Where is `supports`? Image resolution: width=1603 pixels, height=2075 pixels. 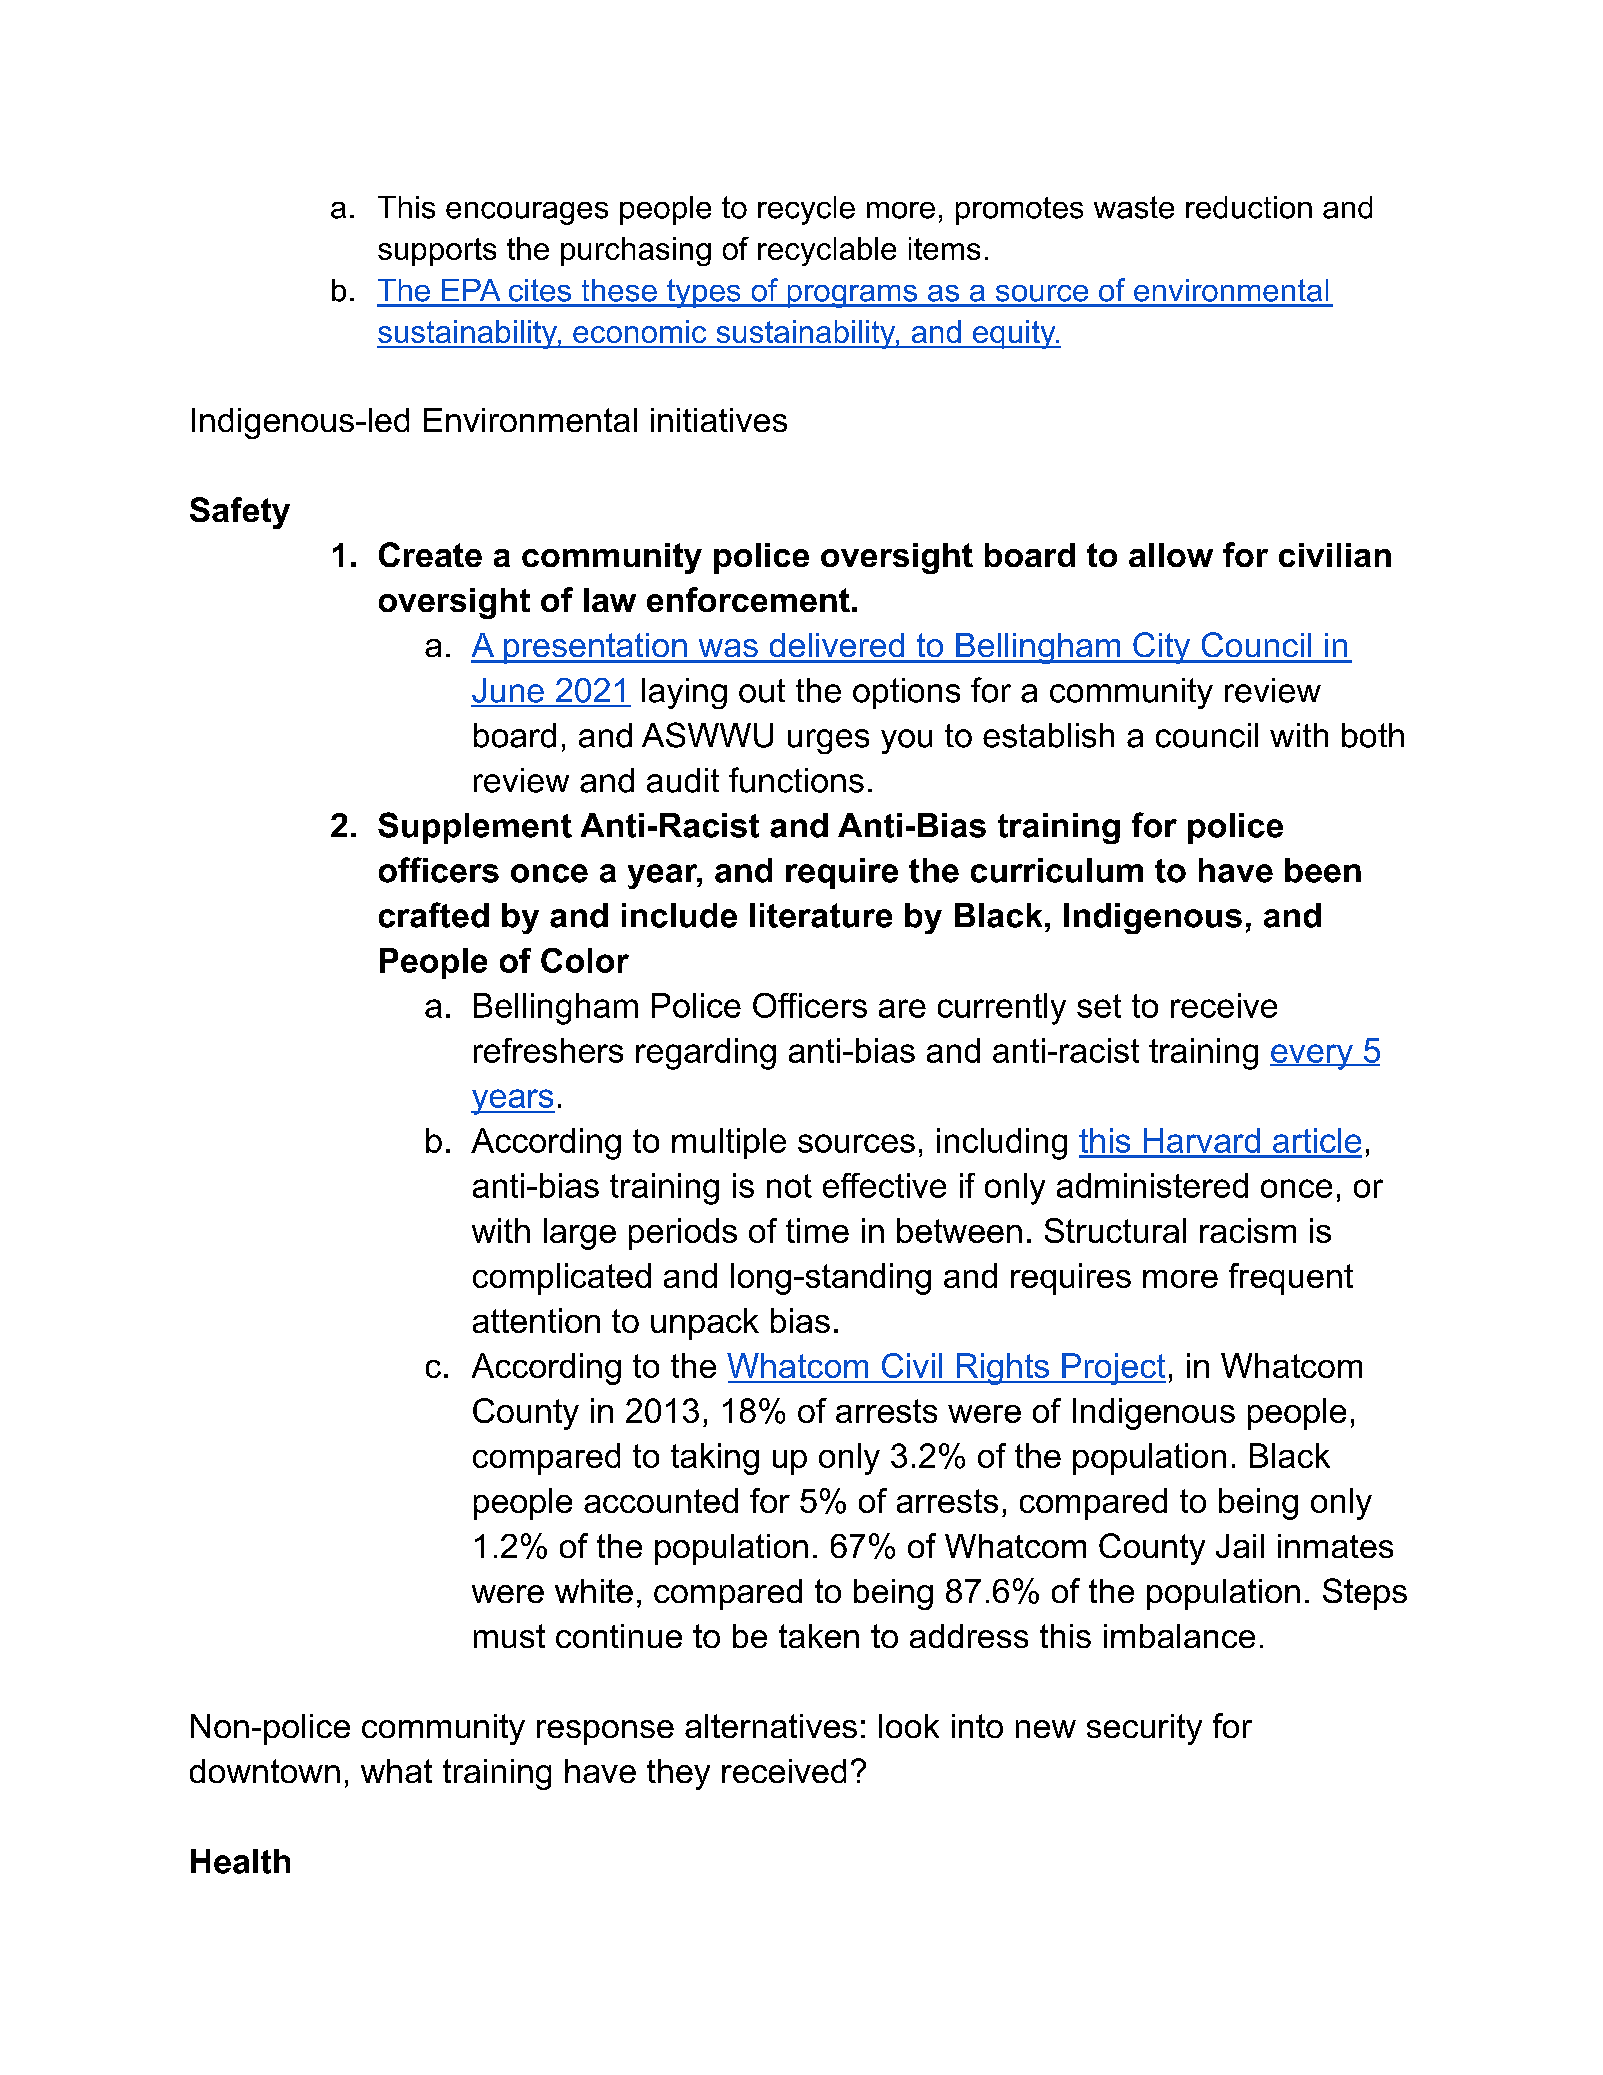 supports is located at coordinates (437, 252).
